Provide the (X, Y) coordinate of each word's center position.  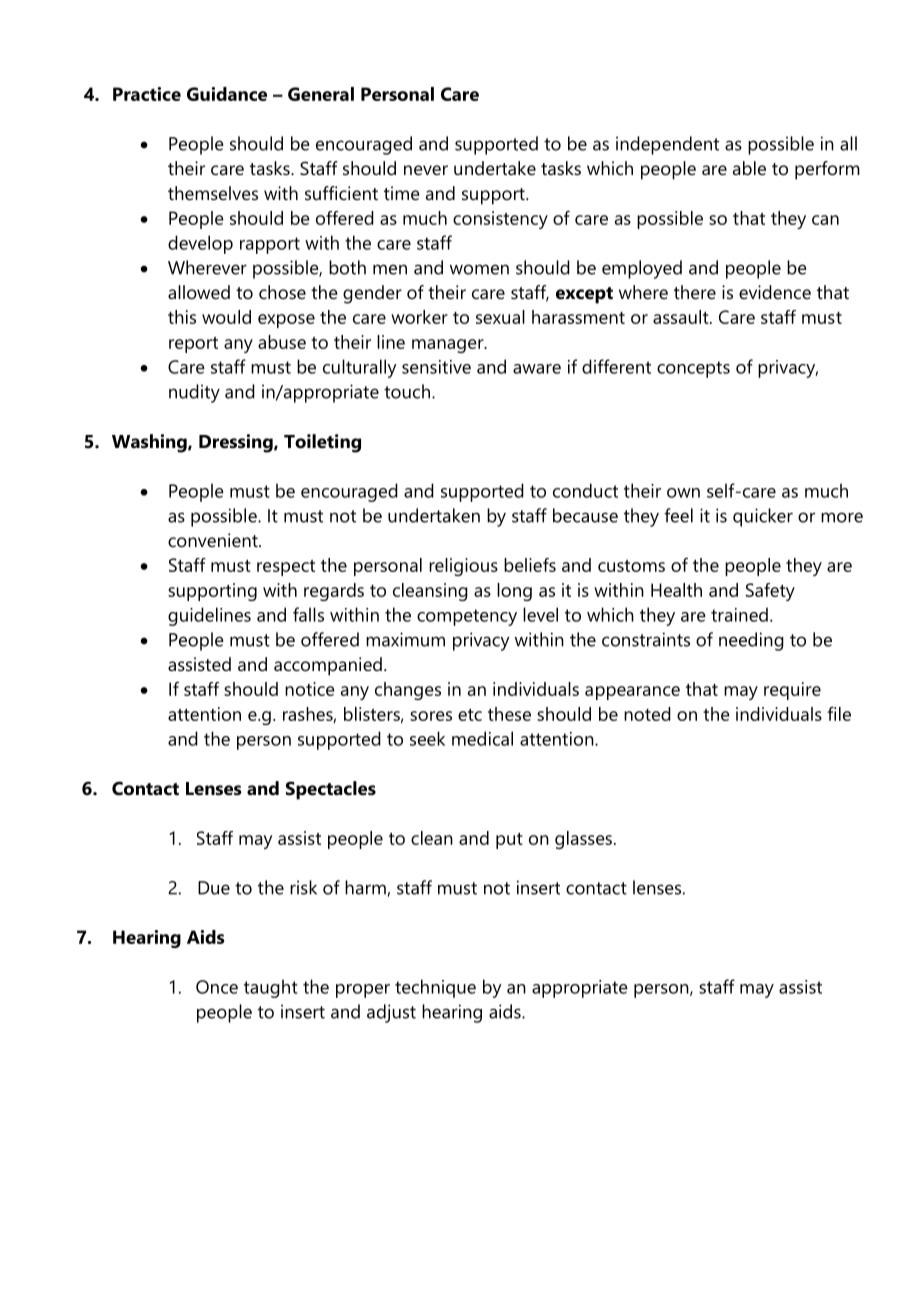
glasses (583, 840)
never (426, 170)
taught (271, 988)
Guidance (227, 94)
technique (435, 988)
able (749, 168)
